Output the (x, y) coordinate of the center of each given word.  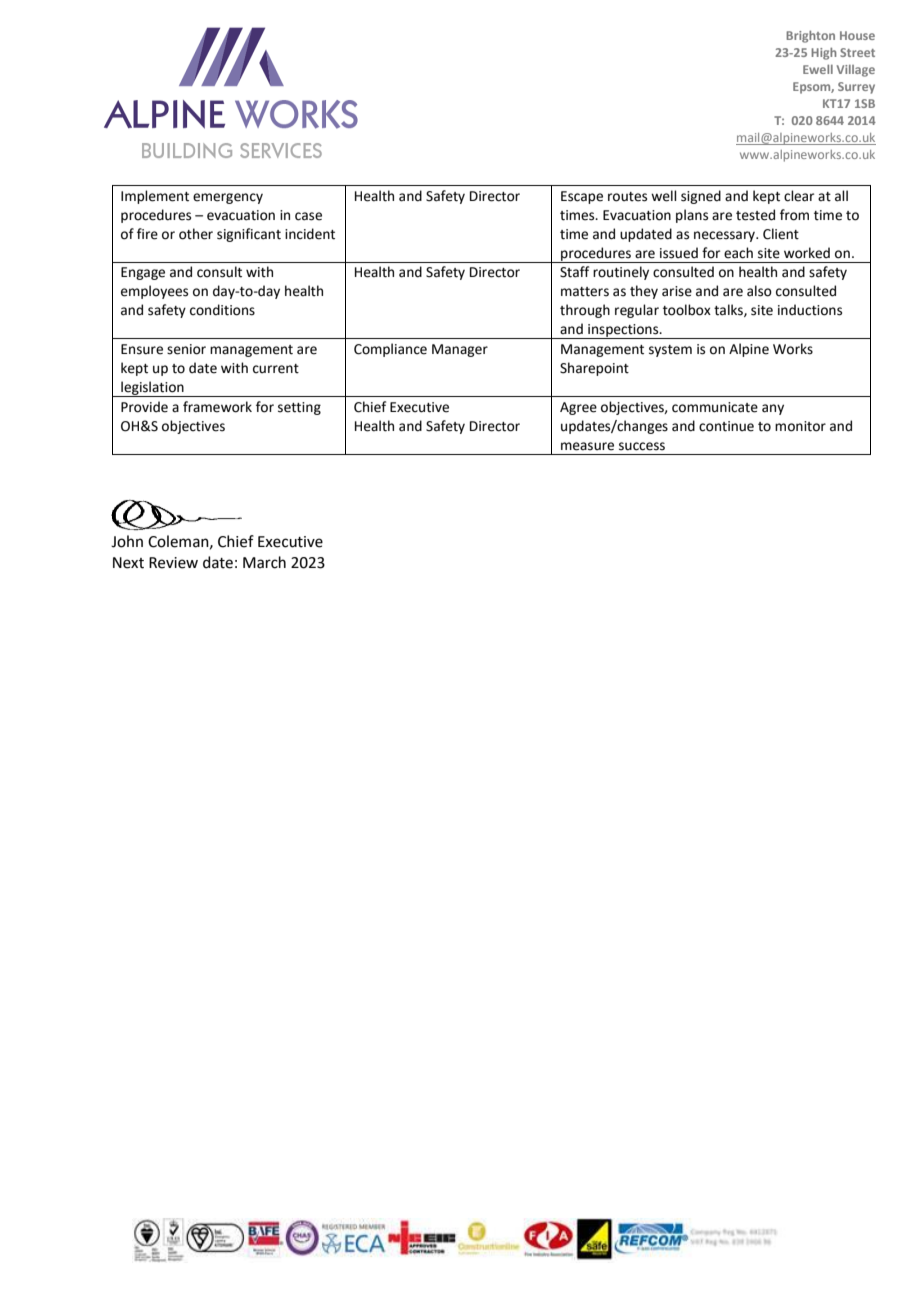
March (264, 562)
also (759, 291)
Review (173, 563)
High (824, 53)
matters (585, 292)
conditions (222, 310)
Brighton (810, 36)
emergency (228, 198)
